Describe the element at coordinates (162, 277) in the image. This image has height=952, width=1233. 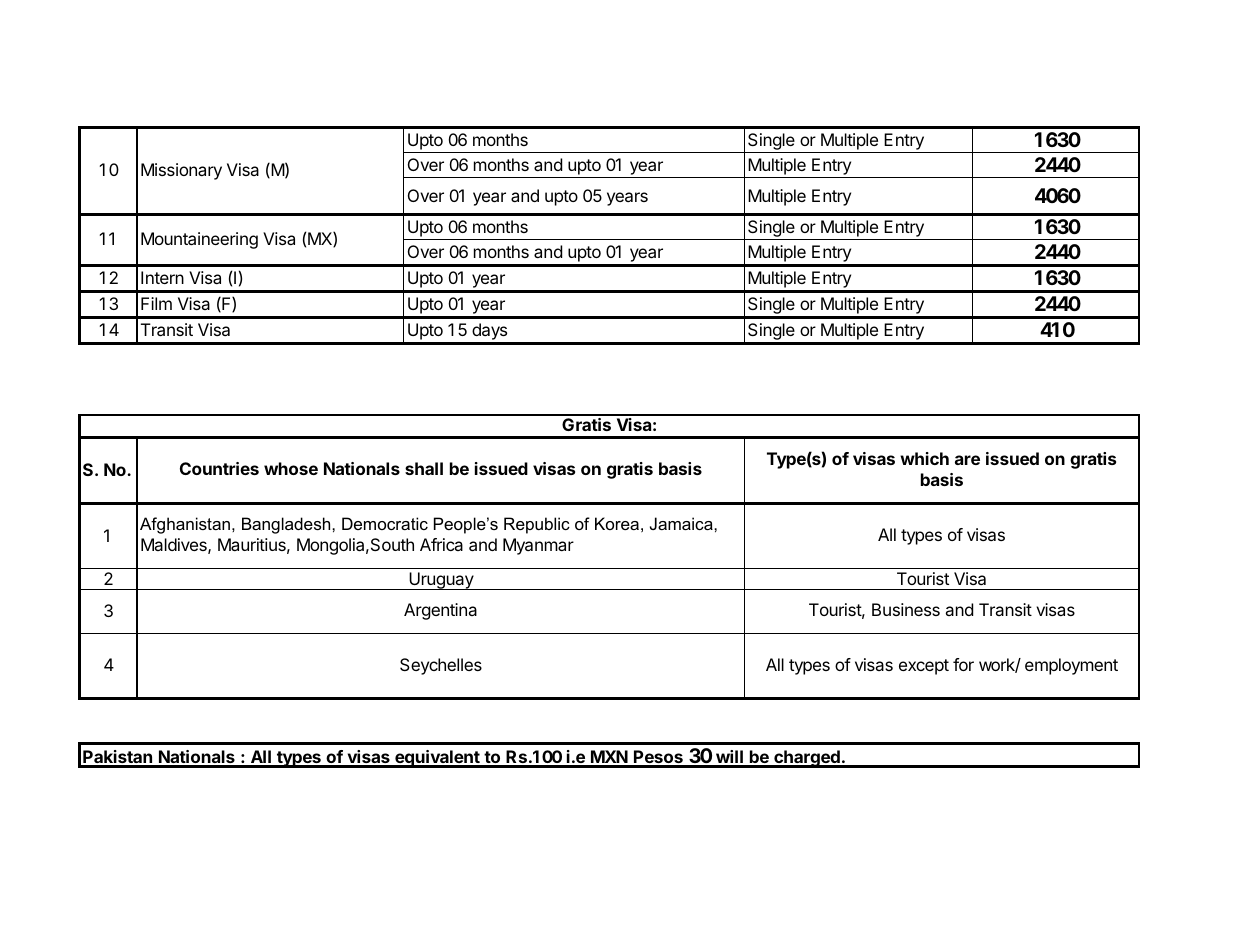
I see `Intern` at that location.
